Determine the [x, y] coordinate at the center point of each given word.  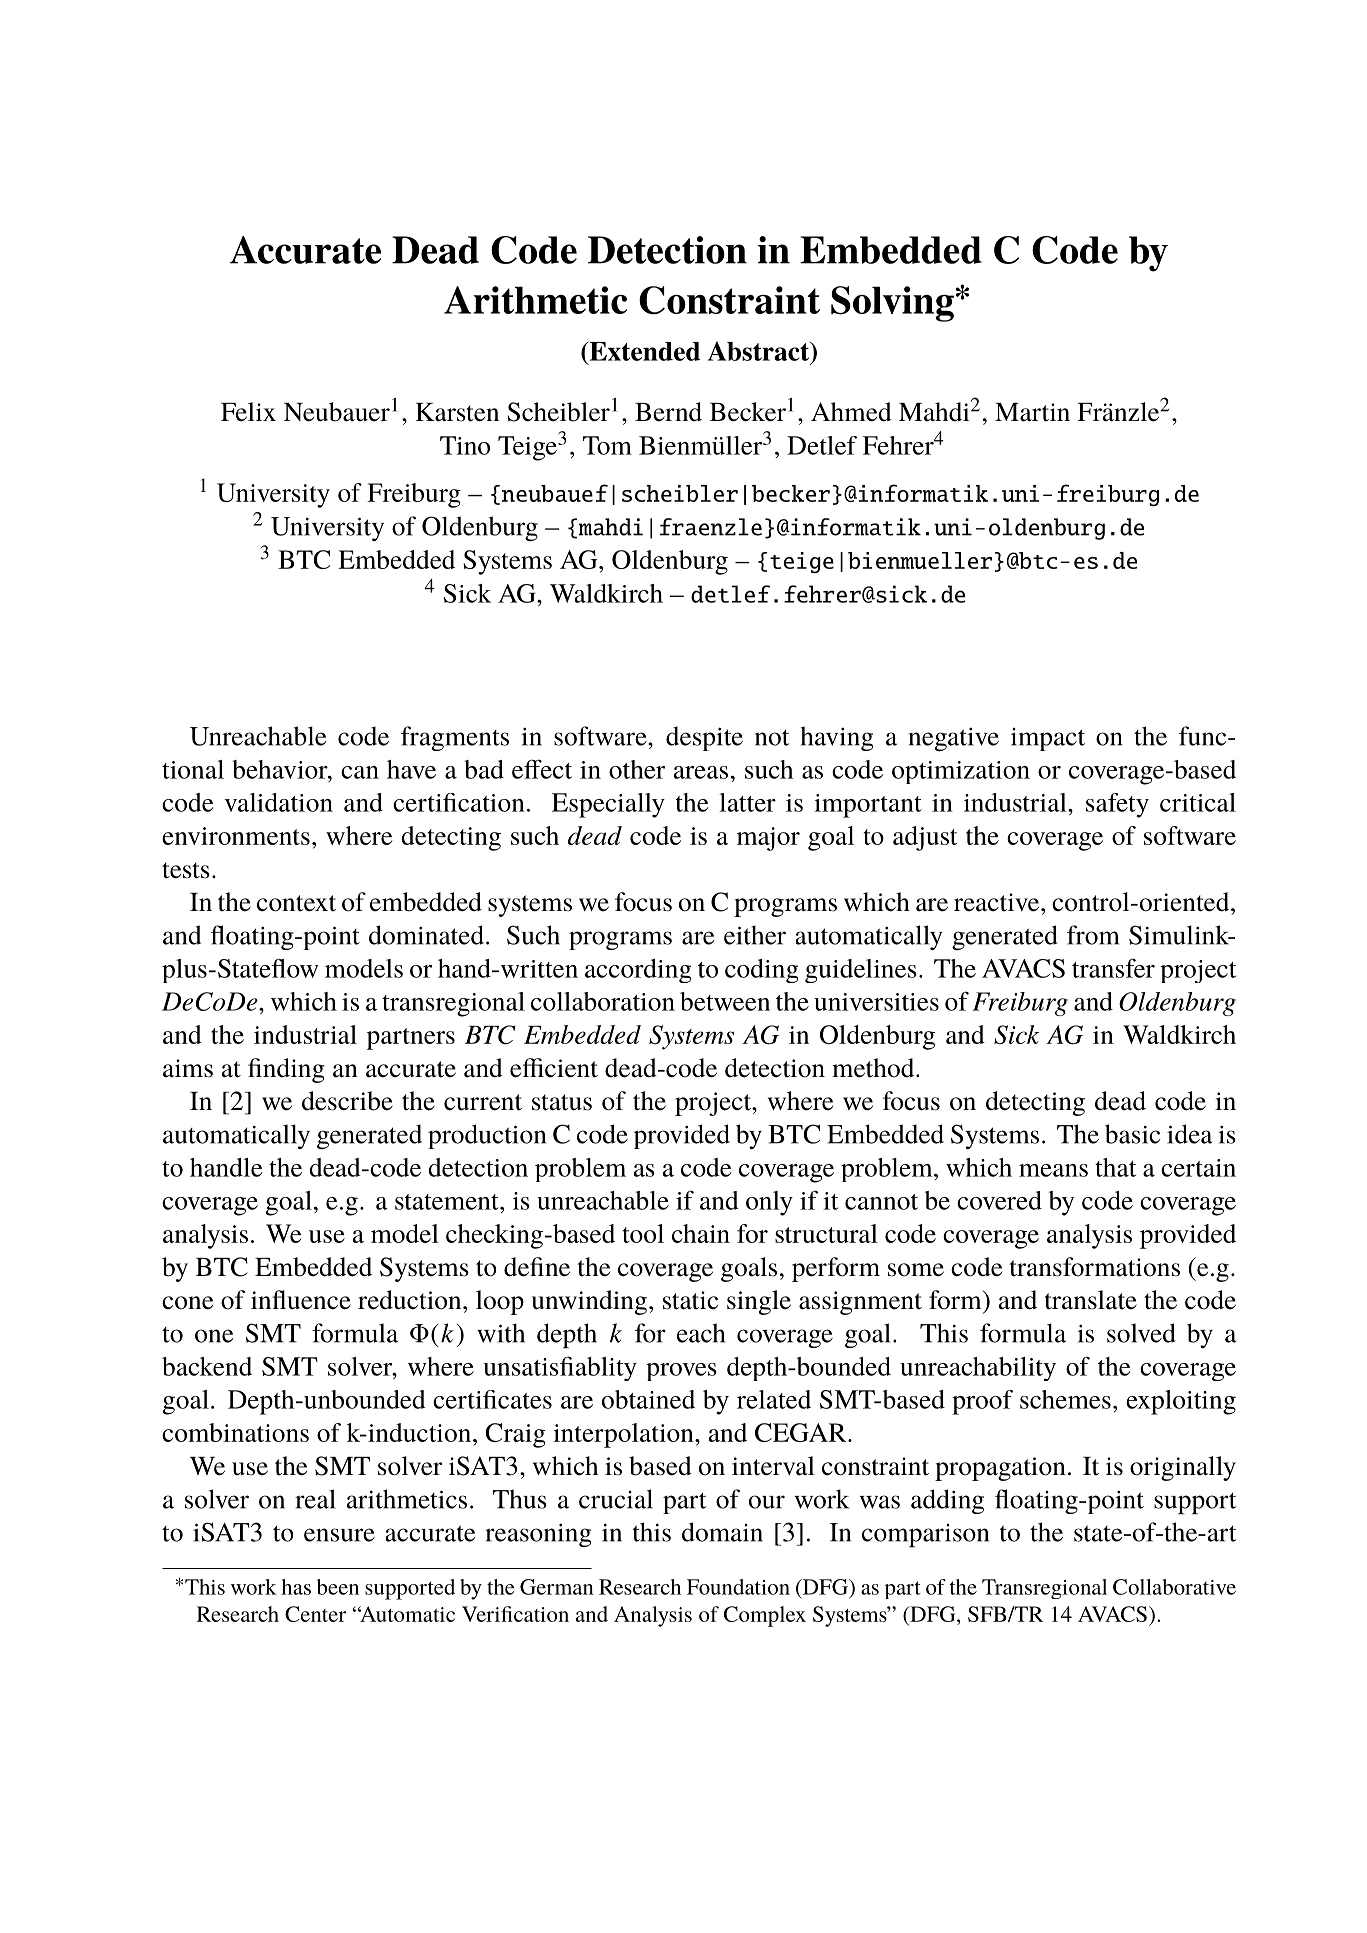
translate [1091, 1300]
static [690, 1300]
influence [301, 1300]
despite [704, 738]
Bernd [668, 412]
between [725, 1001]
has [296, 1587]
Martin [1032, 412]
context [296, 903]
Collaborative [1174, 1587]
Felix [248, 412]
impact [1048, 739]
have [411, 769]
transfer [1113, 968]
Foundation [738, 1587]
